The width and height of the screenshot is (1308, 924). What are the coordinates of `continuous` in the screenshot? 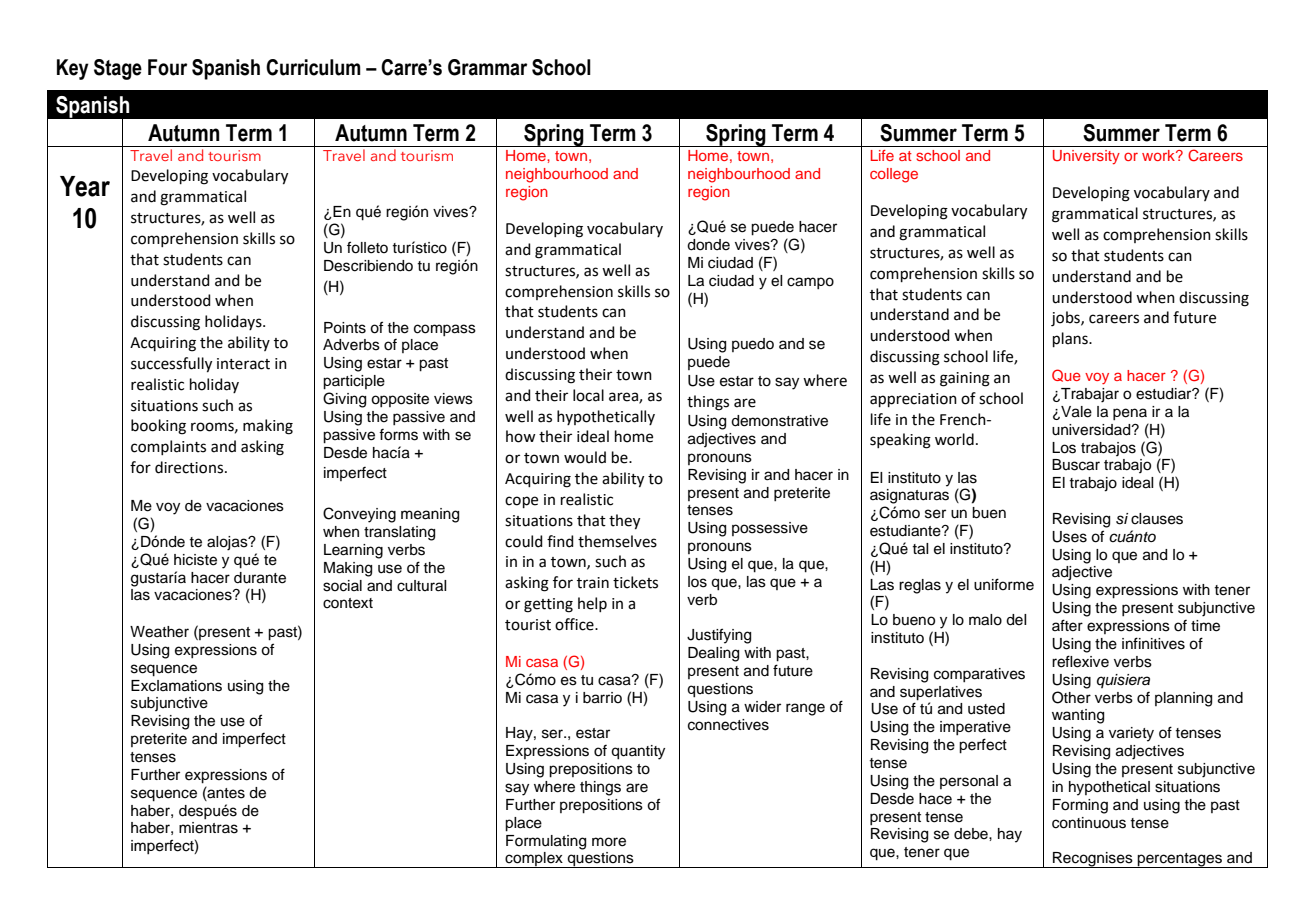 It's located at (1089, 823).
